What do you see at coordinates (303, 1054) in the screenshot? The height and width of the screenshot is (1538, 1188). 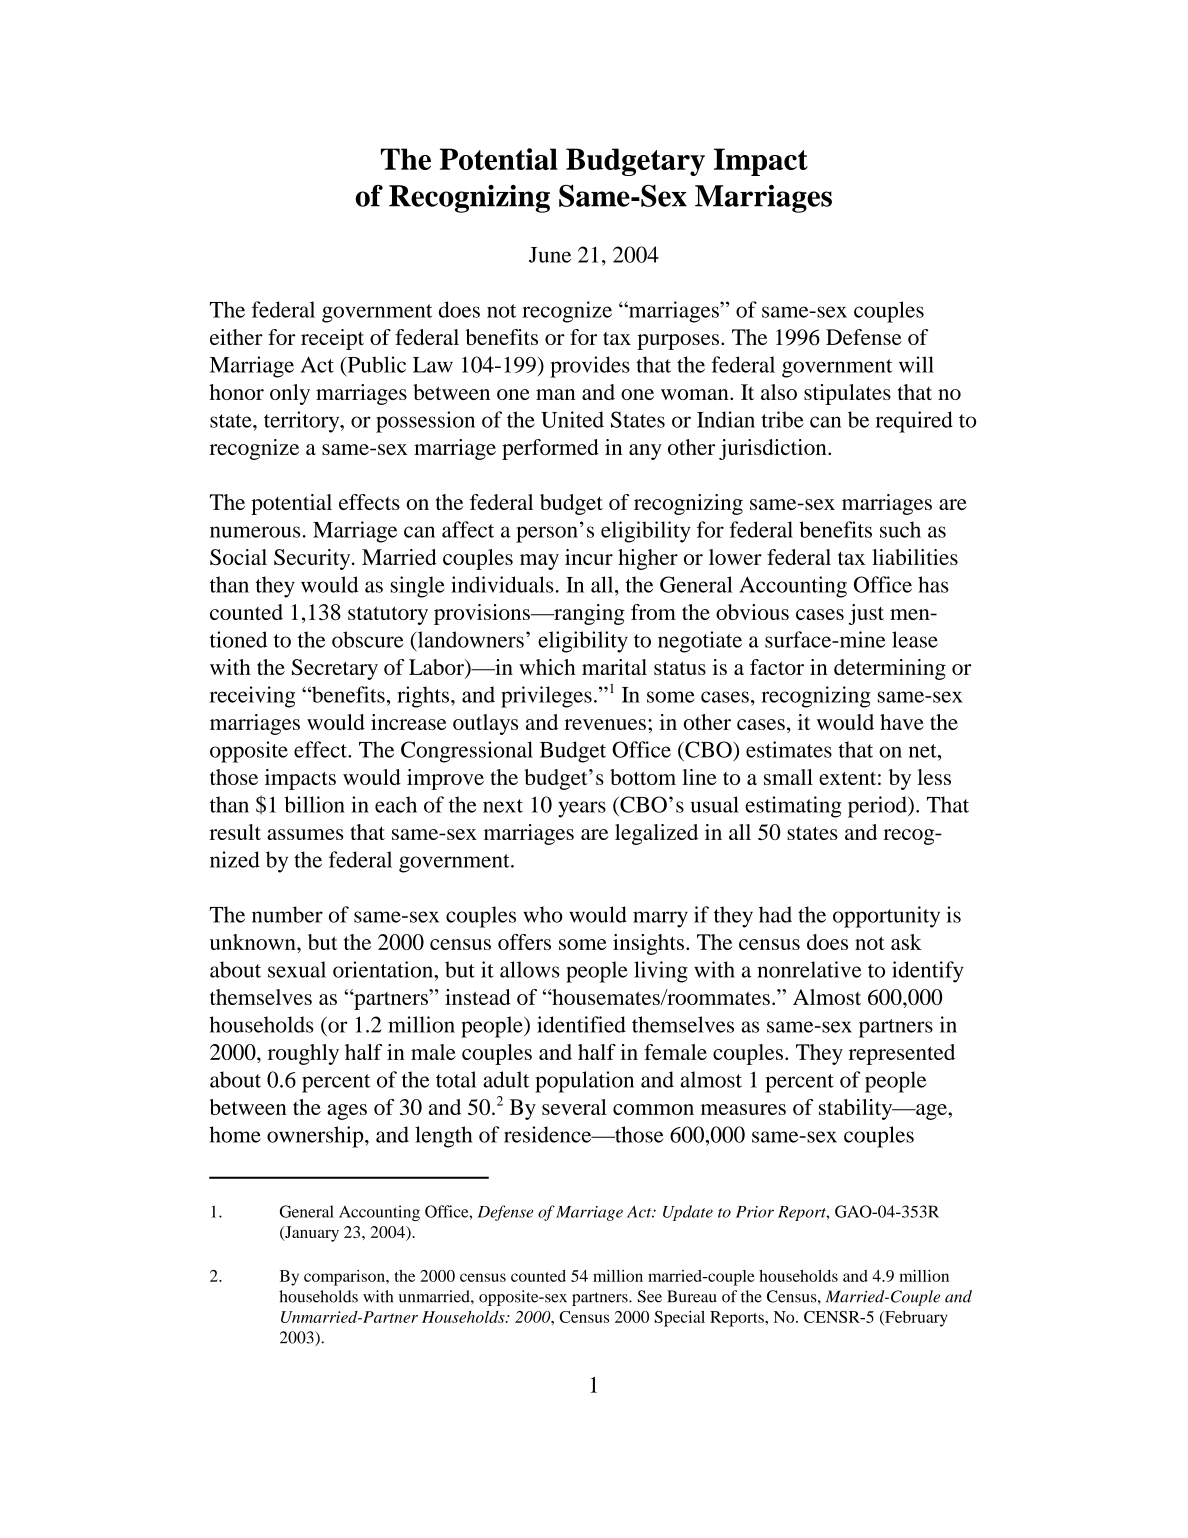 I see `roughly` at bounding box center [303, 1054].
